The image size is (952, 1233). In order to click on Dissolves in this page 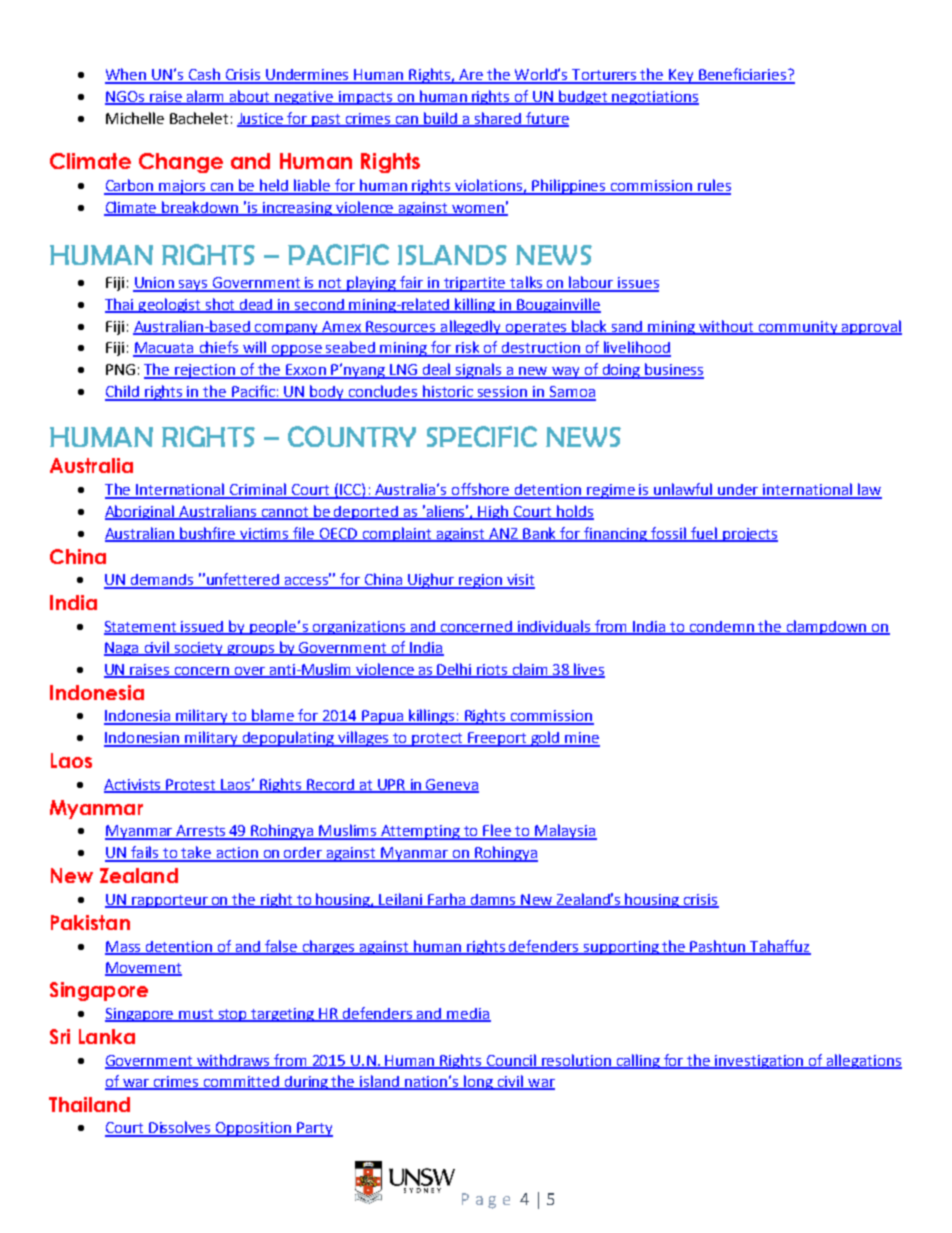, I will do `click(180, 1128)`.
